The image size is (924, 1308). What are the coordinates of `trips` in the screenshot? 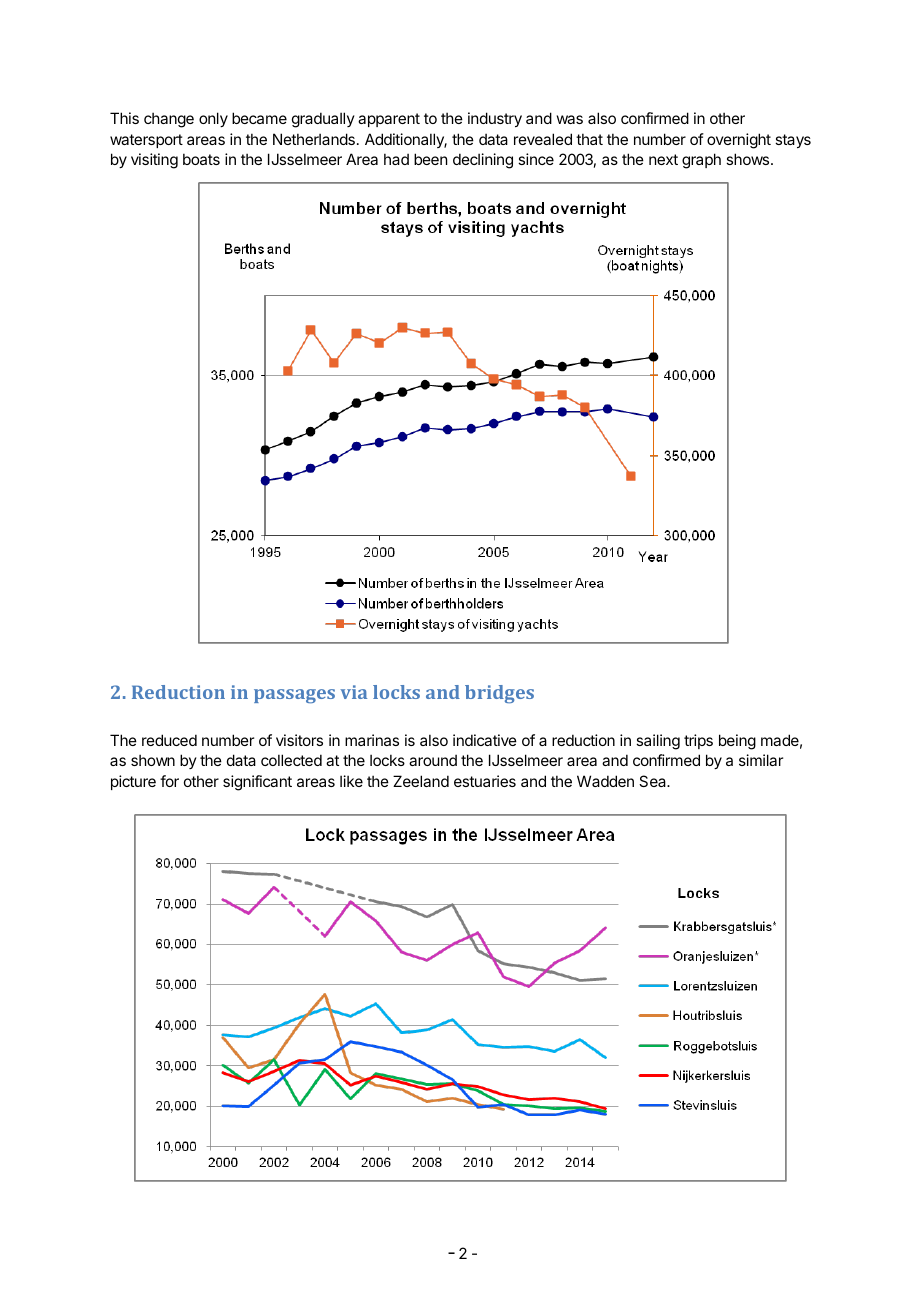 It's located at (698, 741).
